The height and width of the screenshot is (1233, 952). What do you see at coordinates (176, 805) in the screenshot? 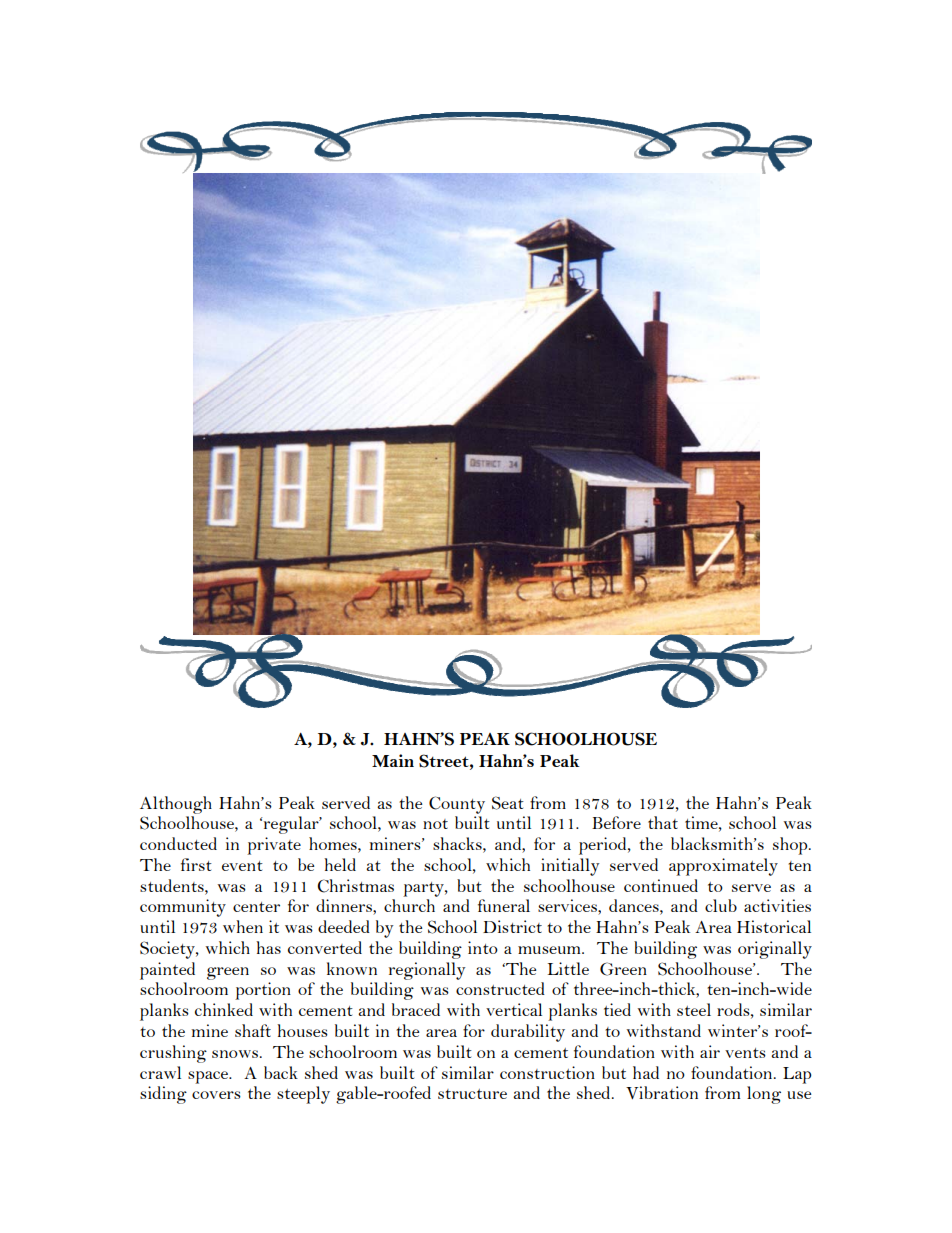
I see `Although` at bounding box center [176, 805].
